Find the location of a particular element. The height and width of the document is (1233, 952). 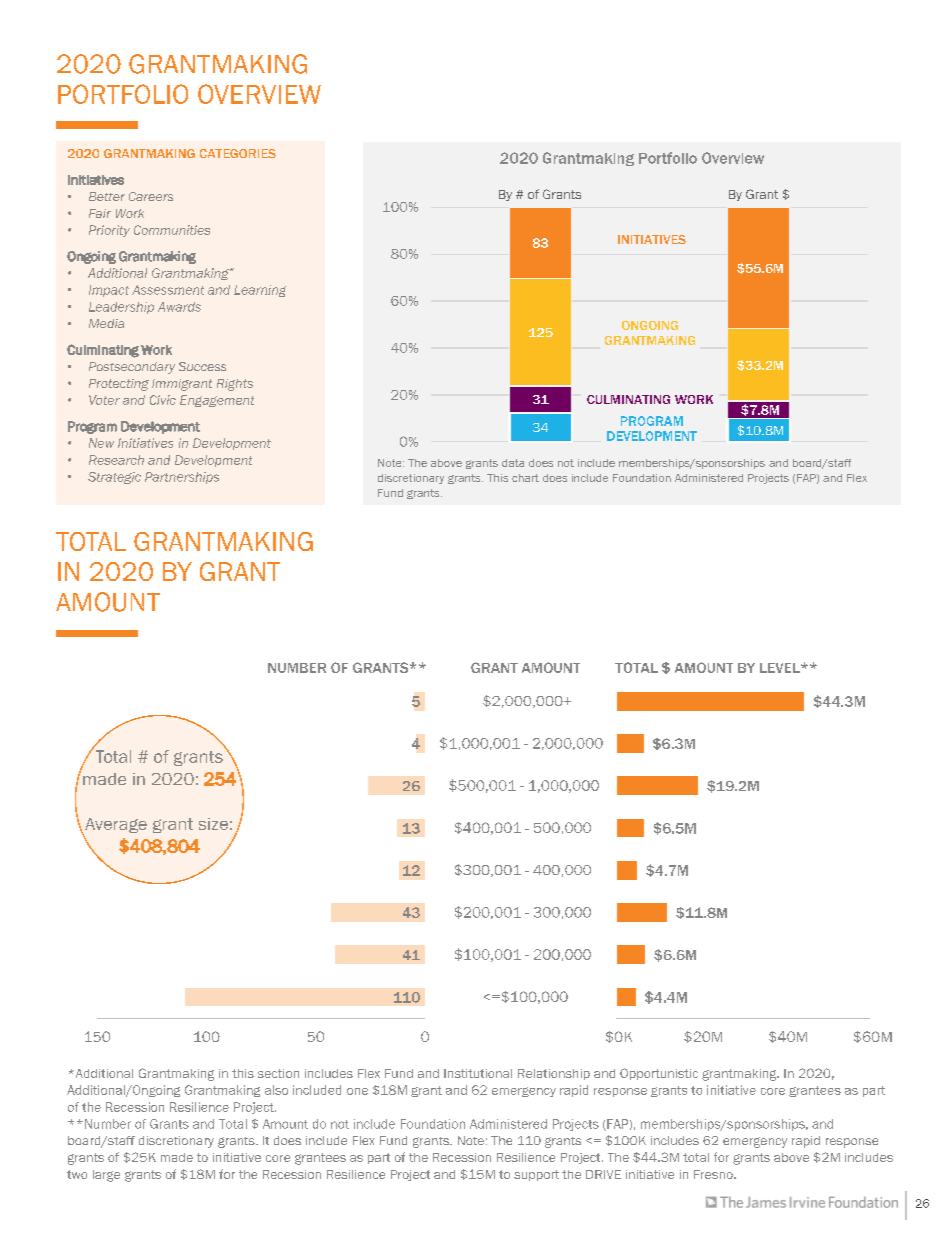

chart is located at coordinates (525, 478).
